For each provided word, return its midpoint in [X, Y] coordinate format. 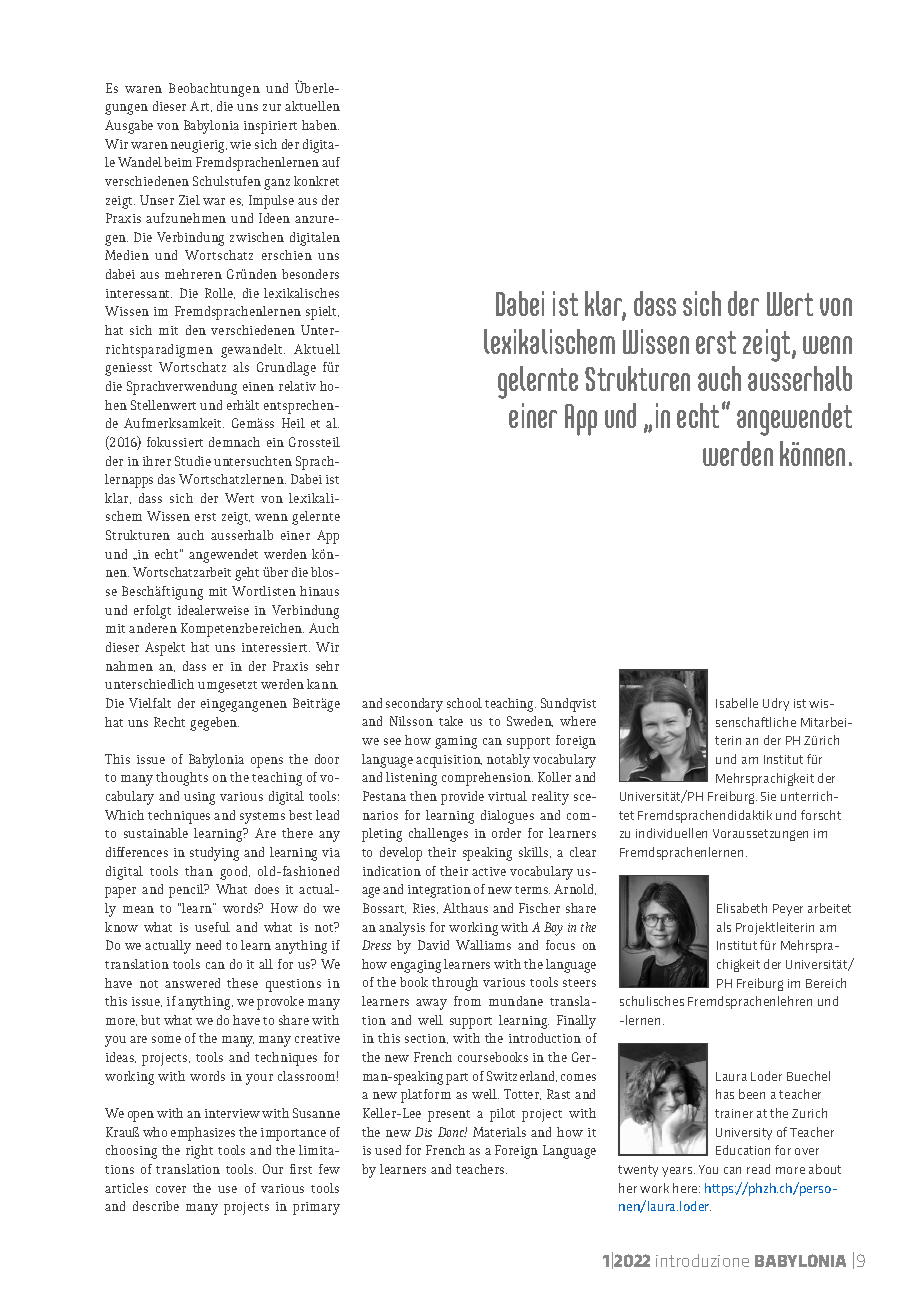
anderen [153, 628]
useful [212, 927]
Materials [499, 1132]
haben [320, 125]
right [199, 1152]
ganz [277, 184]
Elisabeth [742, 908]
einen [258, 386]
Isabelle [737, 703]
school [464, 703]
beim [178, 162]
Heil [293, 423]
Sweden [530, 721]
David [433, 945]
